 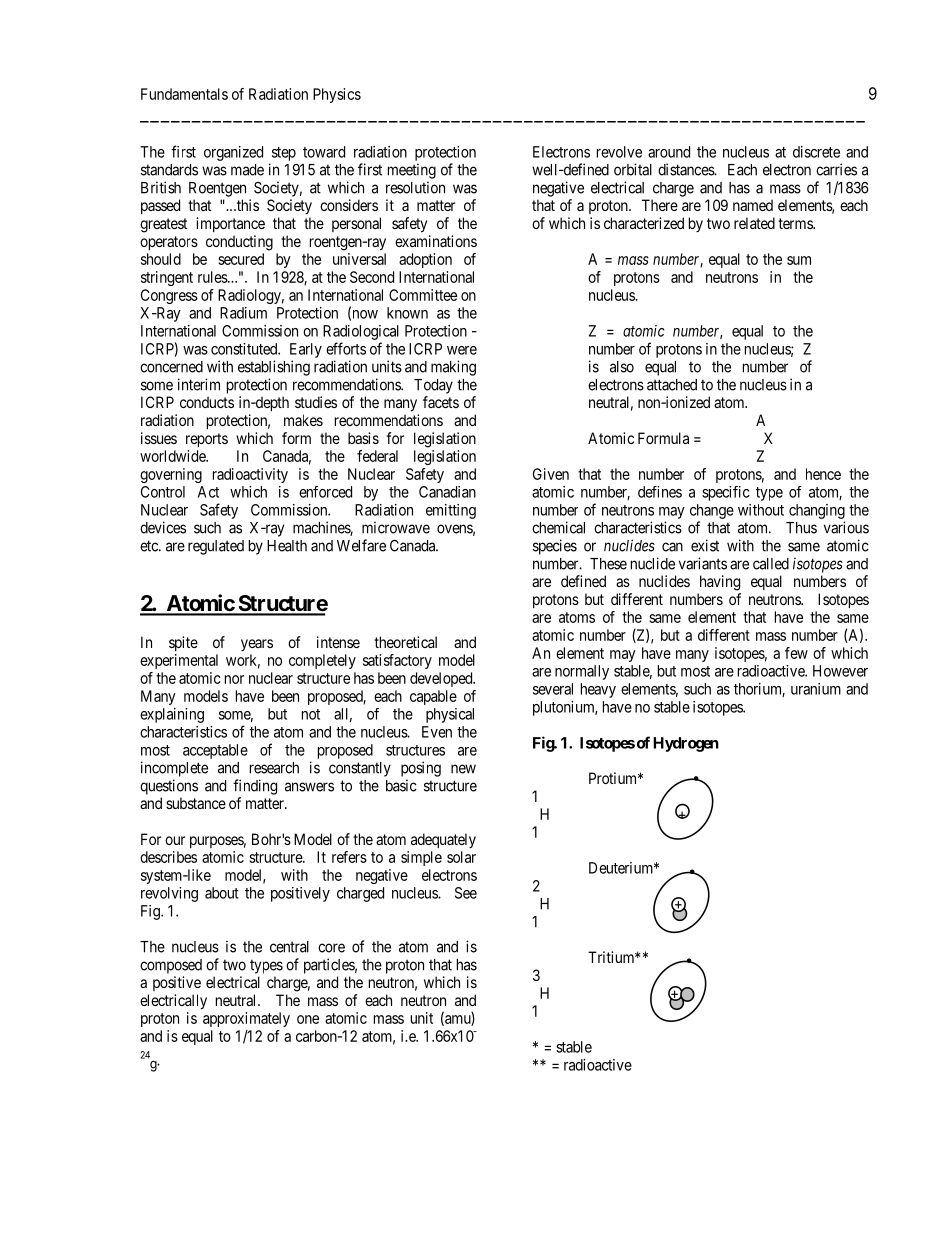 What do you see at coordinates (816, 152) in the screenshot?
I see `discrete` at bounding box center [816, 152].
